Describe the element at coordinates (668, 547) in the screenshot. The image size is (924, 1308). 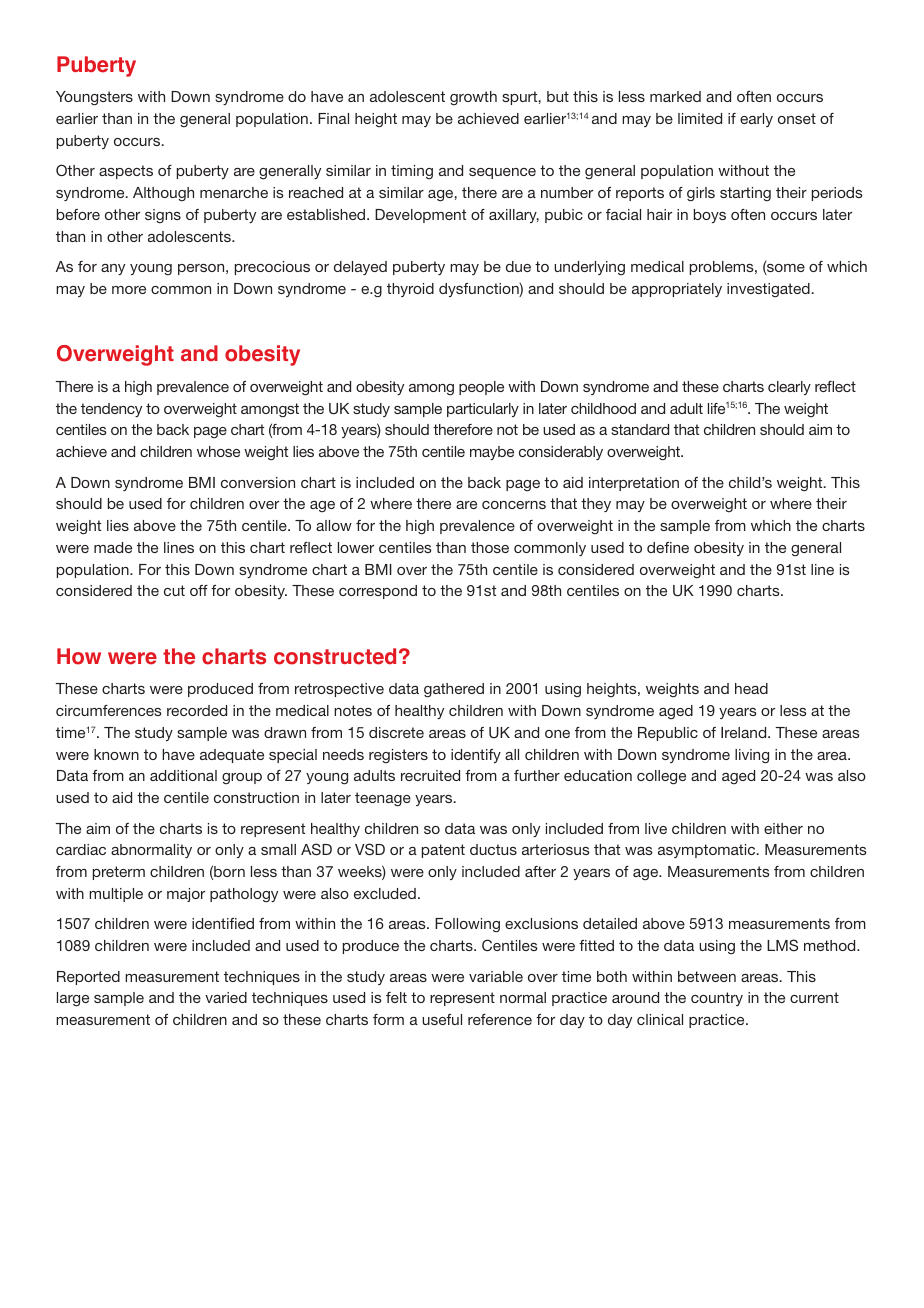
I see `define` at that location.
